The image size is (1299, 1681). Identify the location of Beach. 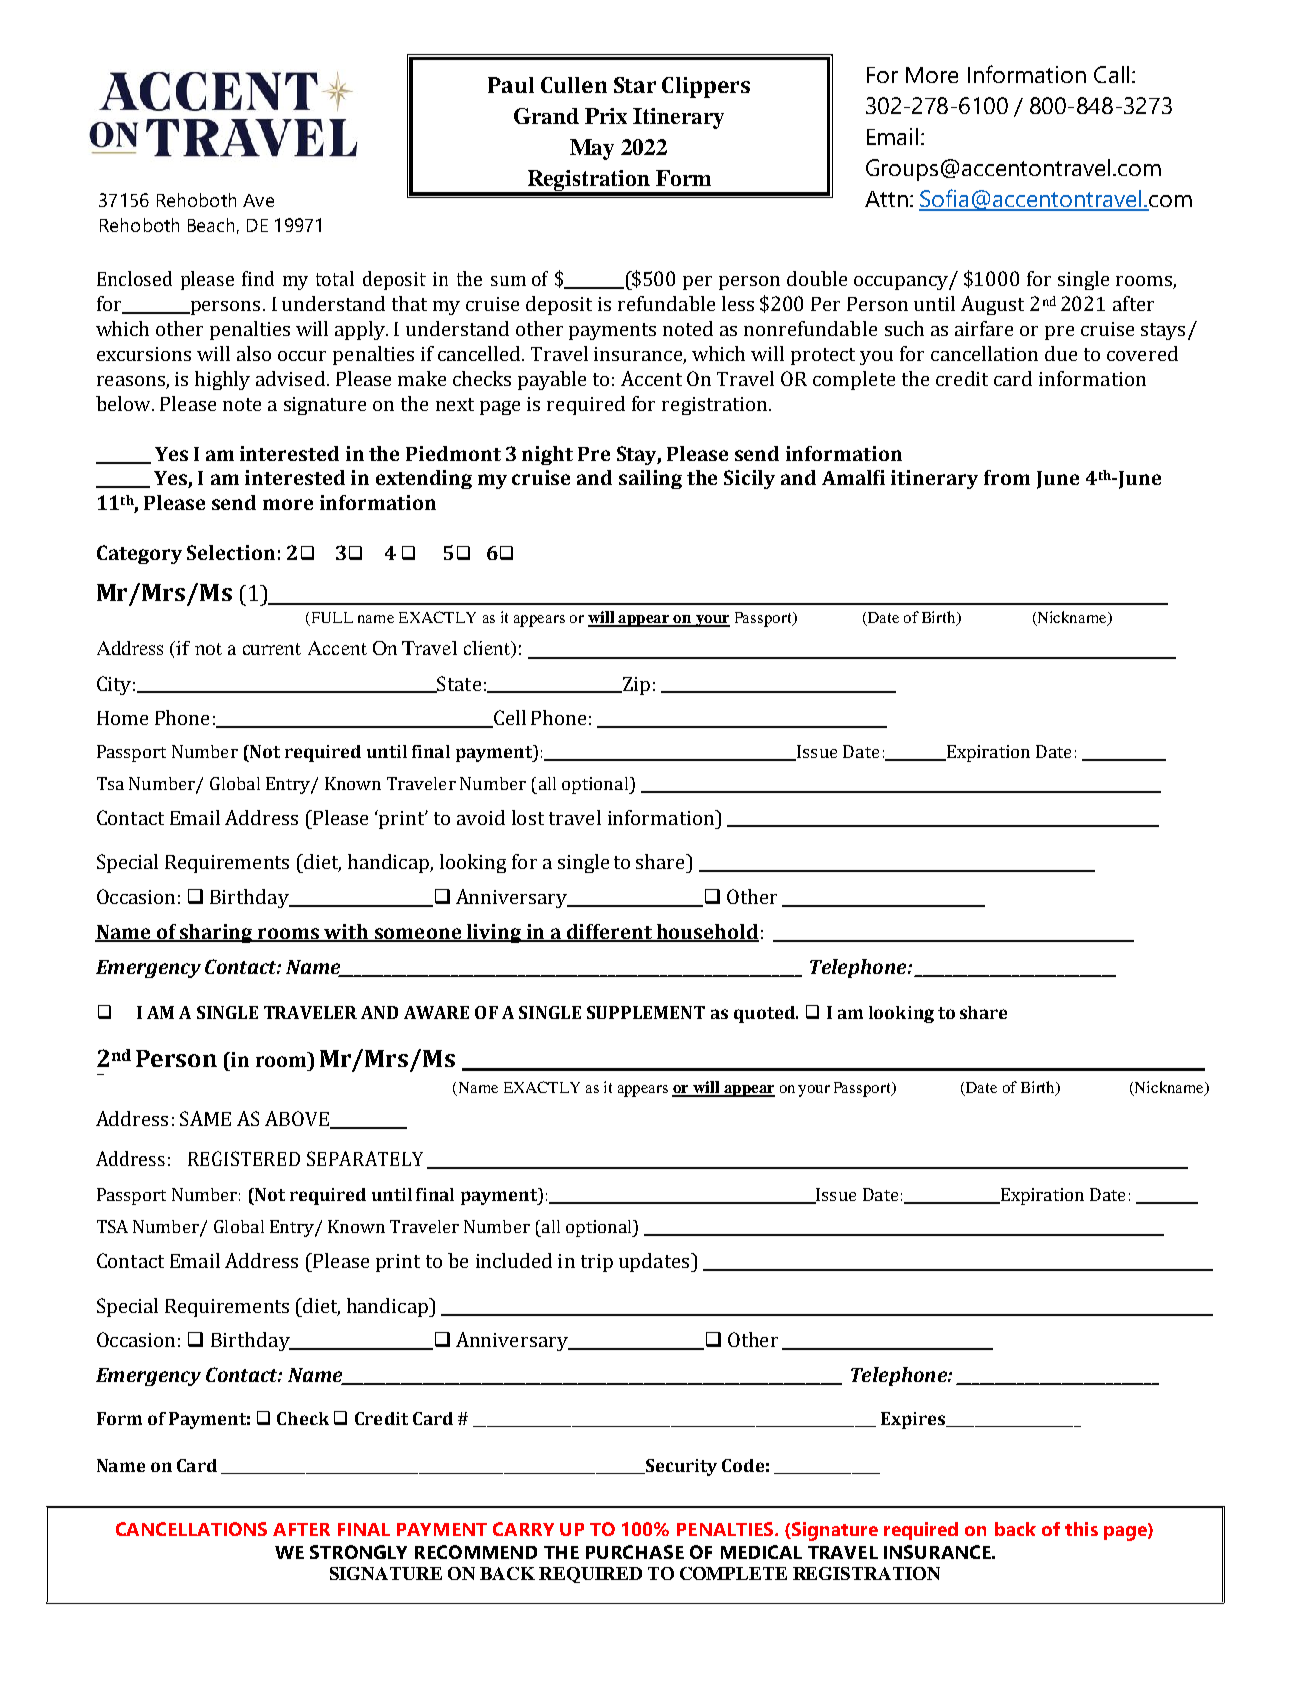
(211, 225).
